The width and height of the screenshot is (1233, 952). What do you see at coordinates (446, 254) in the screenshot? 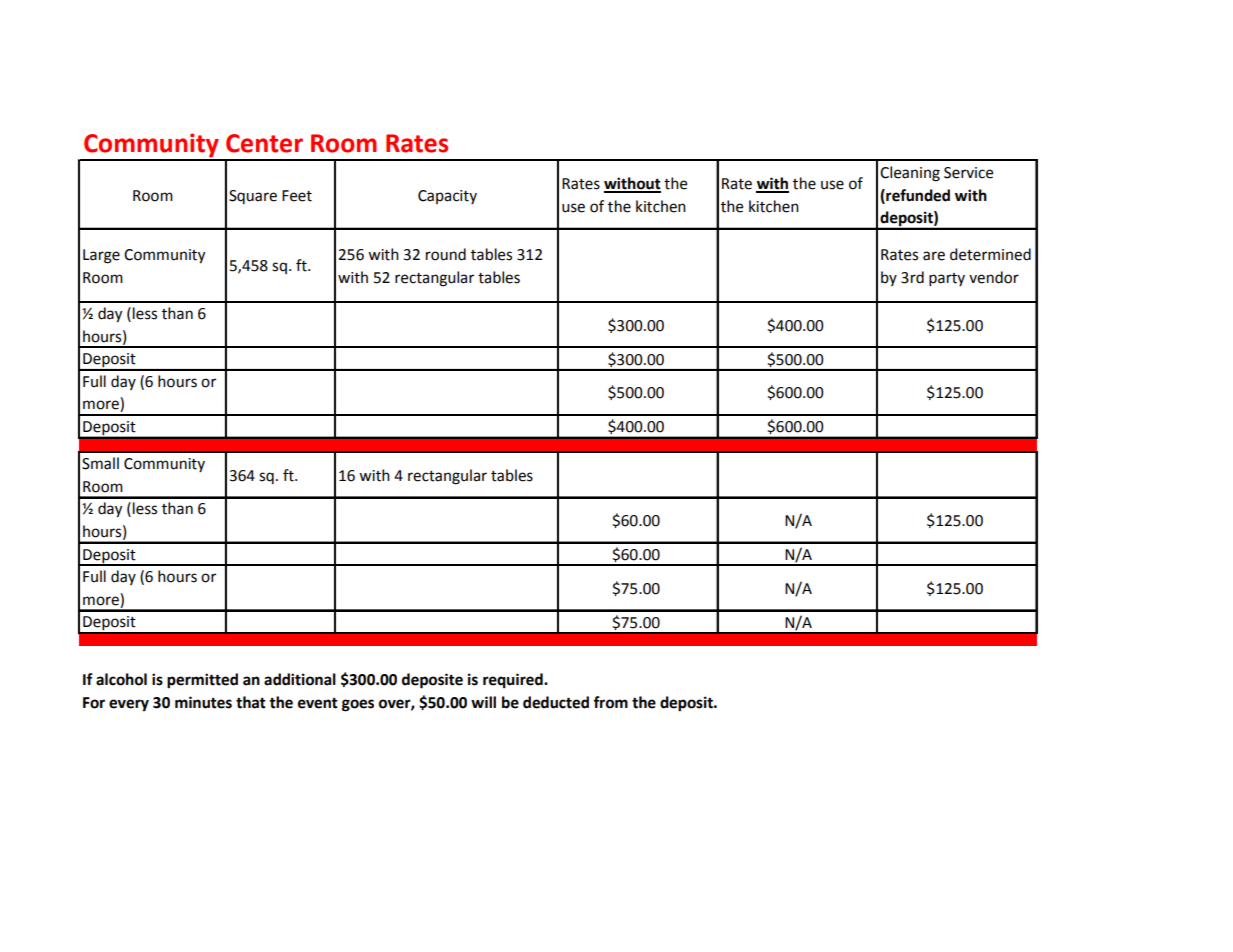
I see `round` at bounding box center [446, 254].
